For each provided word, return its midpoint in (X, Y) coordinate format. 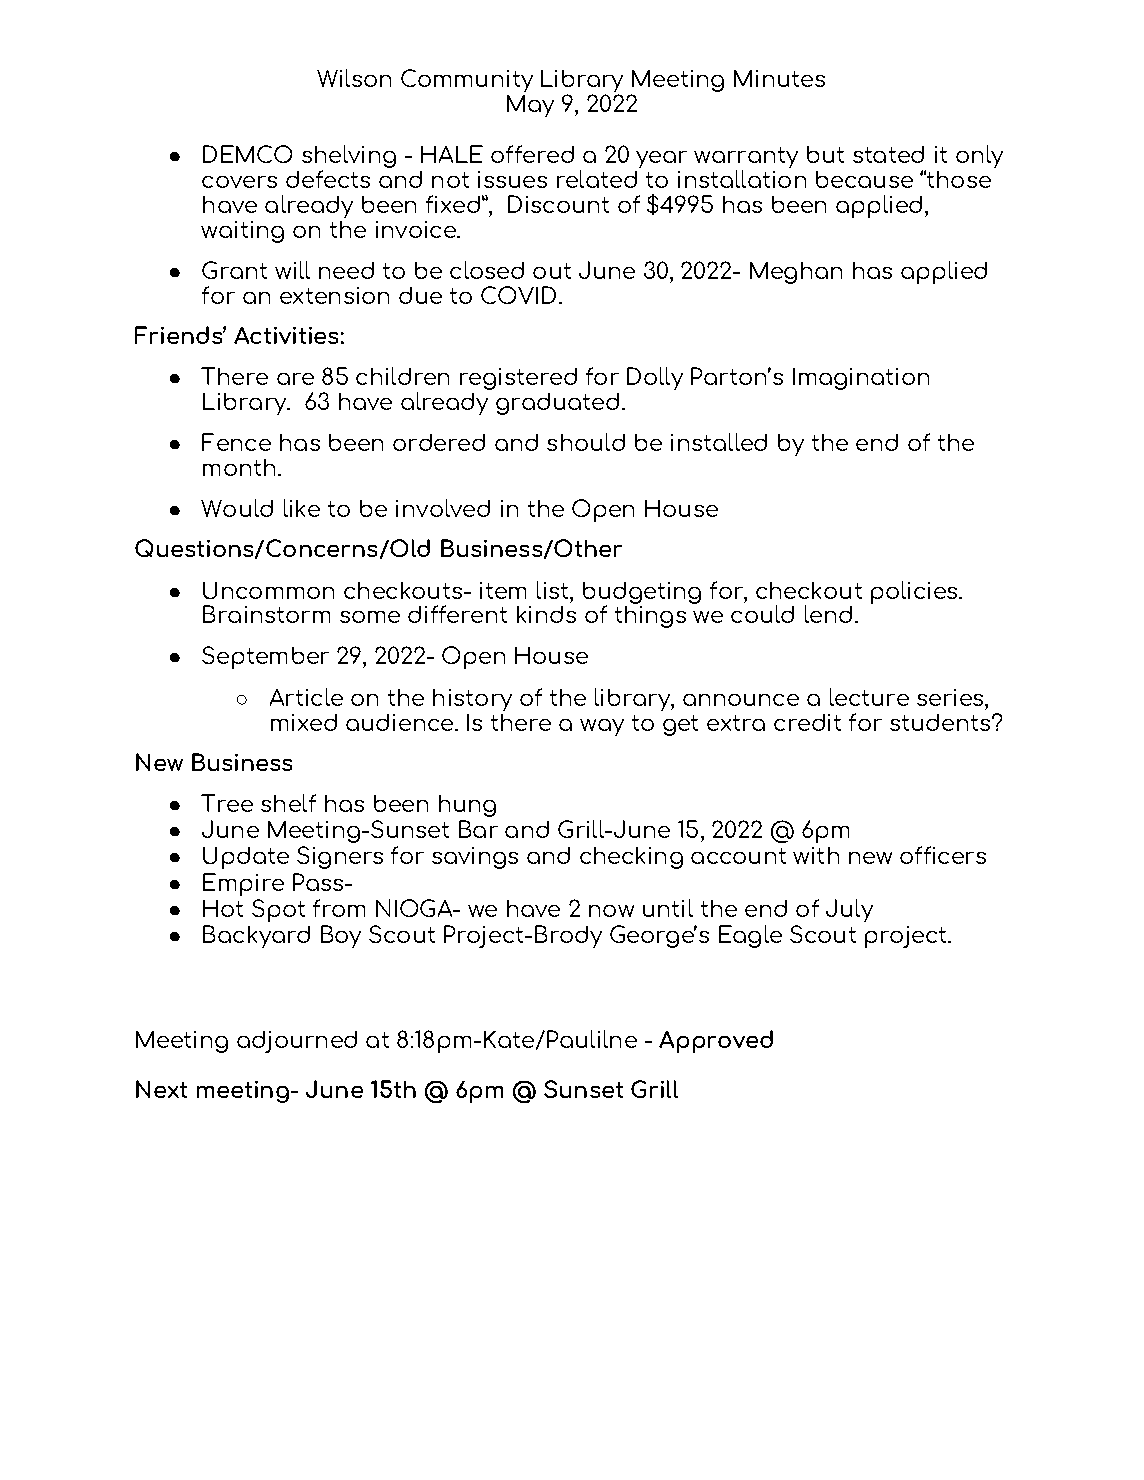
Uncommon (268, 590)
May (530, 106)
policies (915, 592)
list (554, 590)
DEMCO (247, 154)
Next (161, 1089)
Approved (716, 1041)
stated (888, 154)
